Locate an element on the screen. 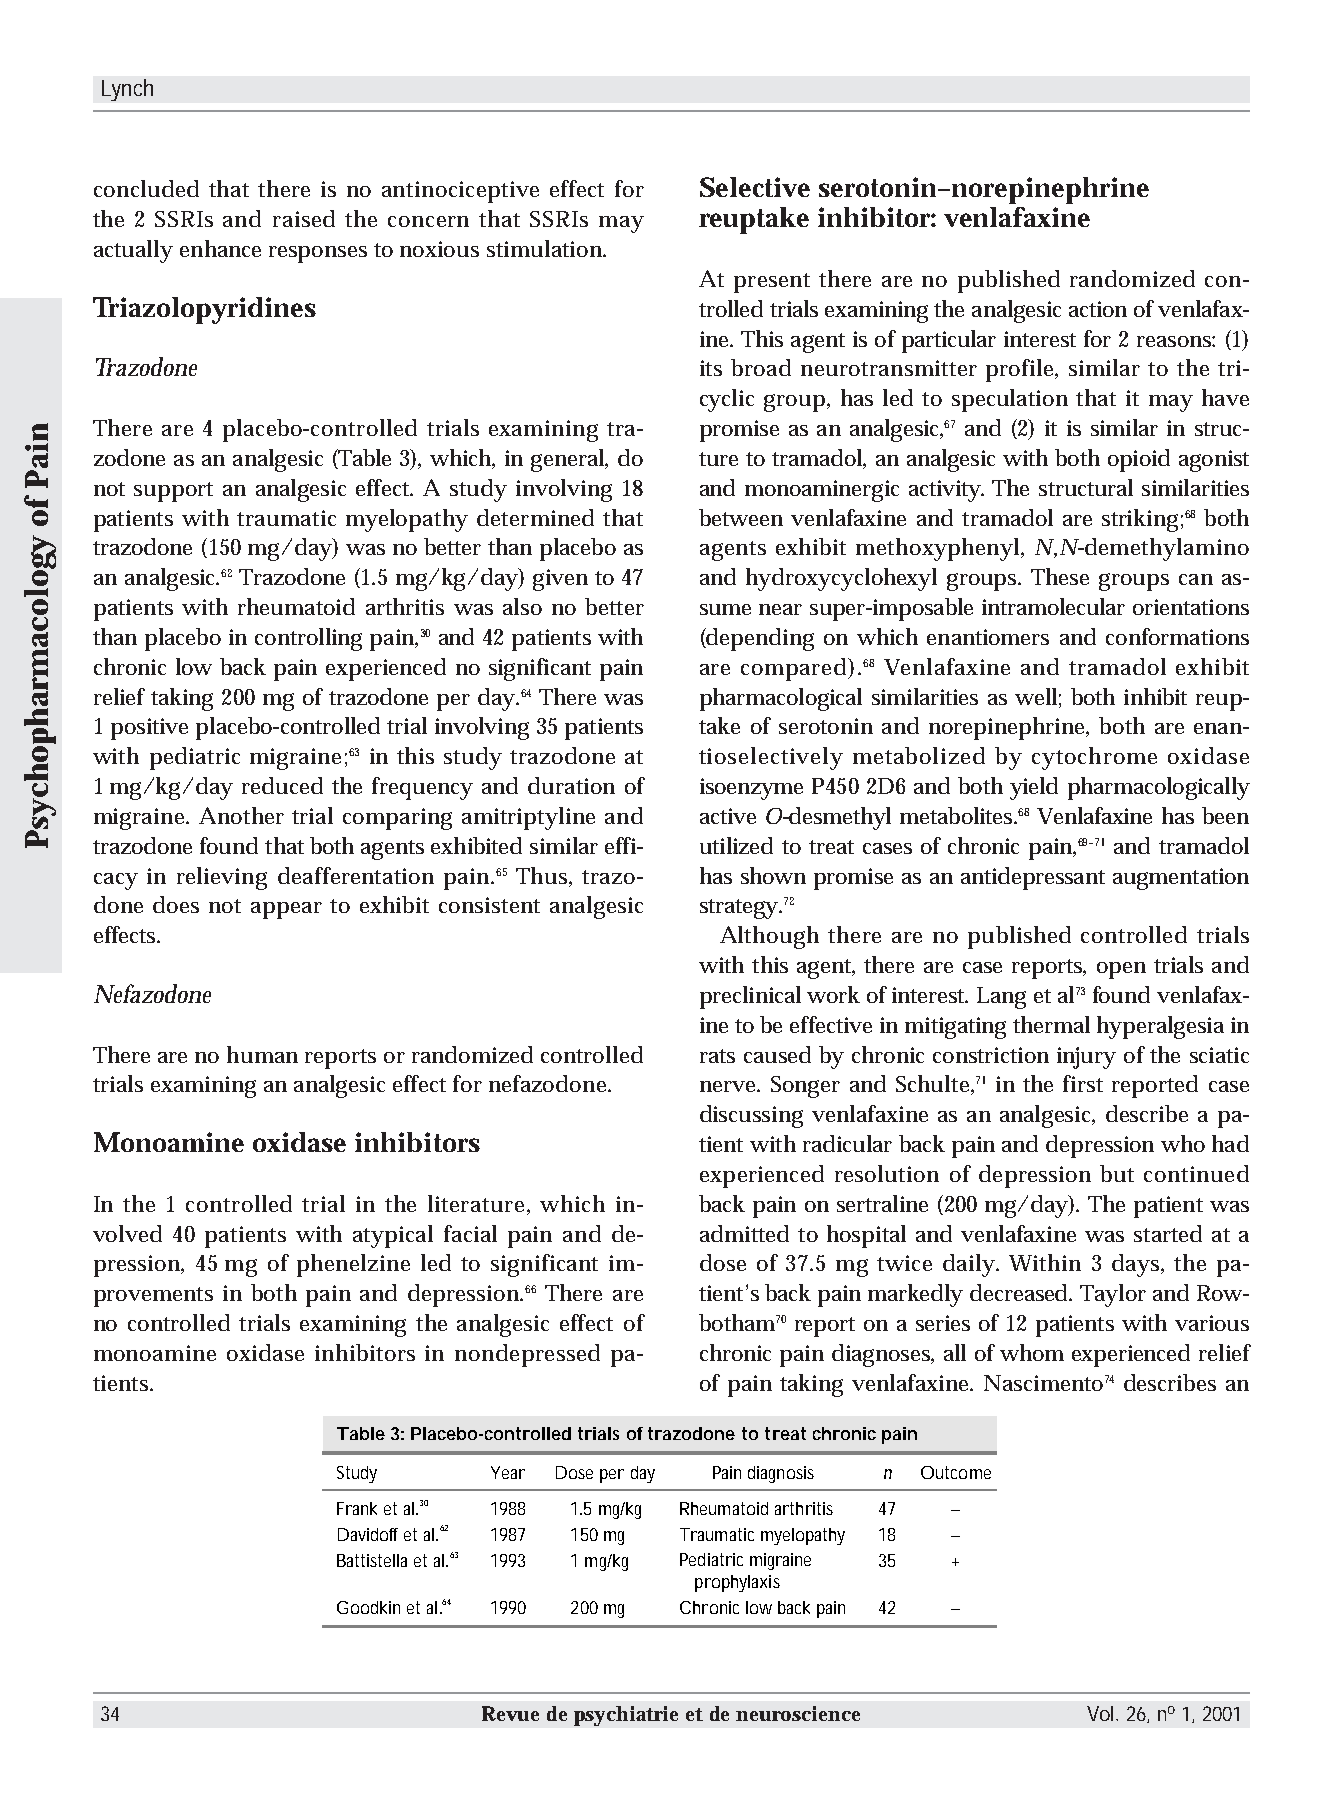 This screenshot has width=1322, height=1797. action is located at coordinates (1098, 309).
